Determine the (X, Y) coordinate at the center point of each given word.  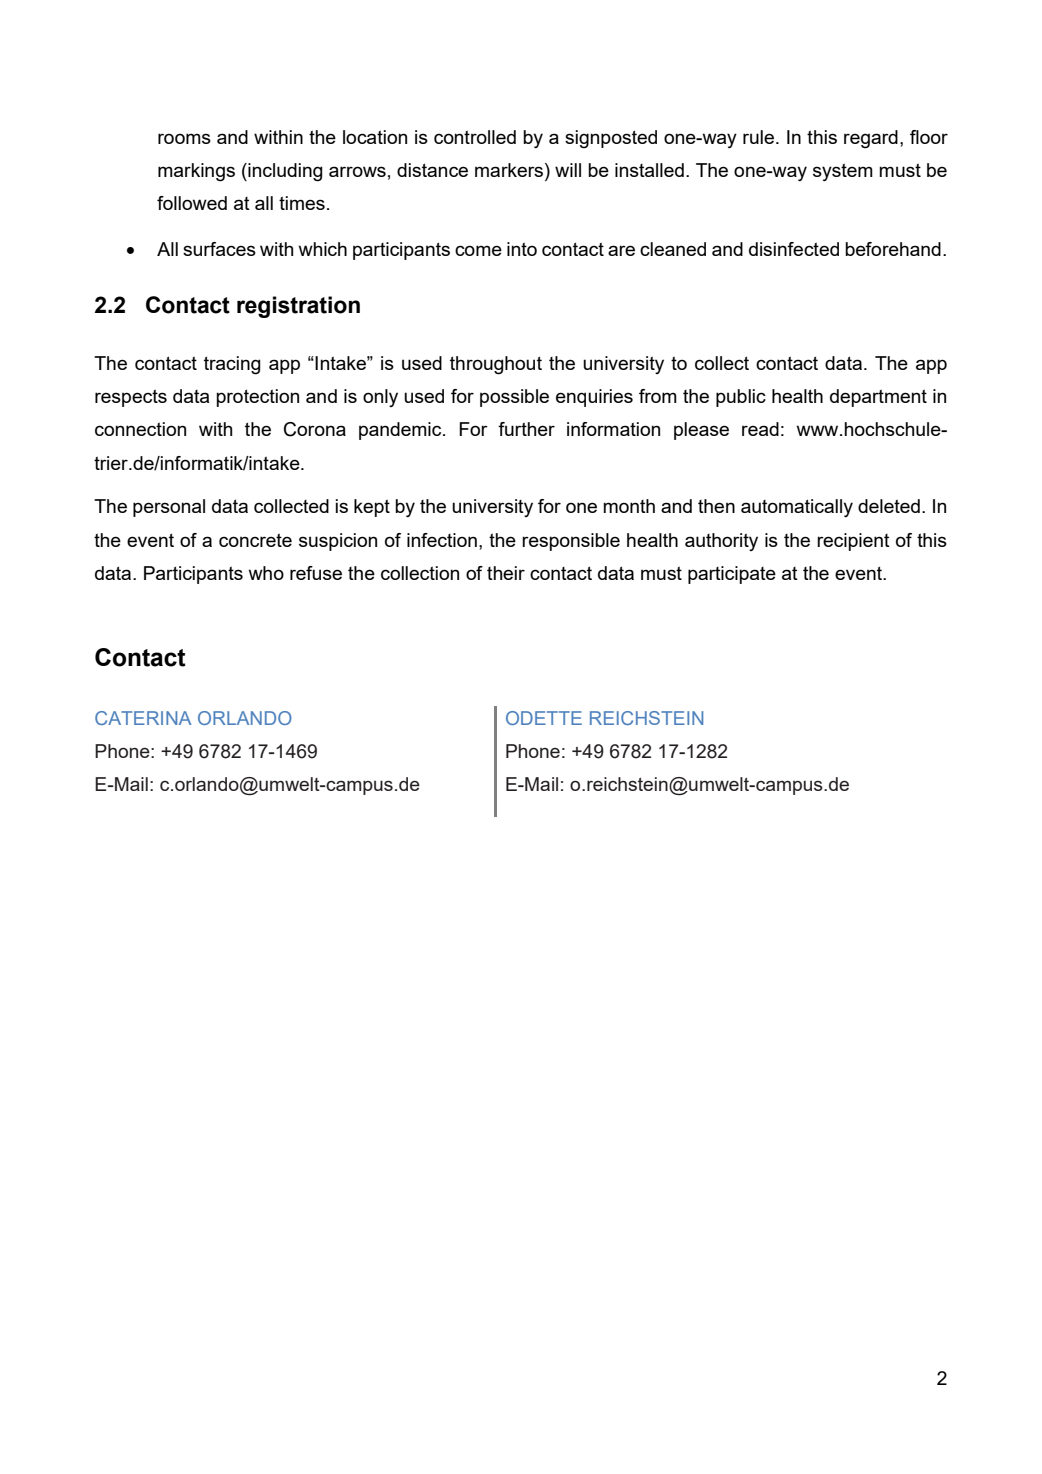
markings (196, 172)
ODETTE (544, 718)
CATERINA (143, 718)
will (568, 170)
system (843, 172)
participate (732, 575)
